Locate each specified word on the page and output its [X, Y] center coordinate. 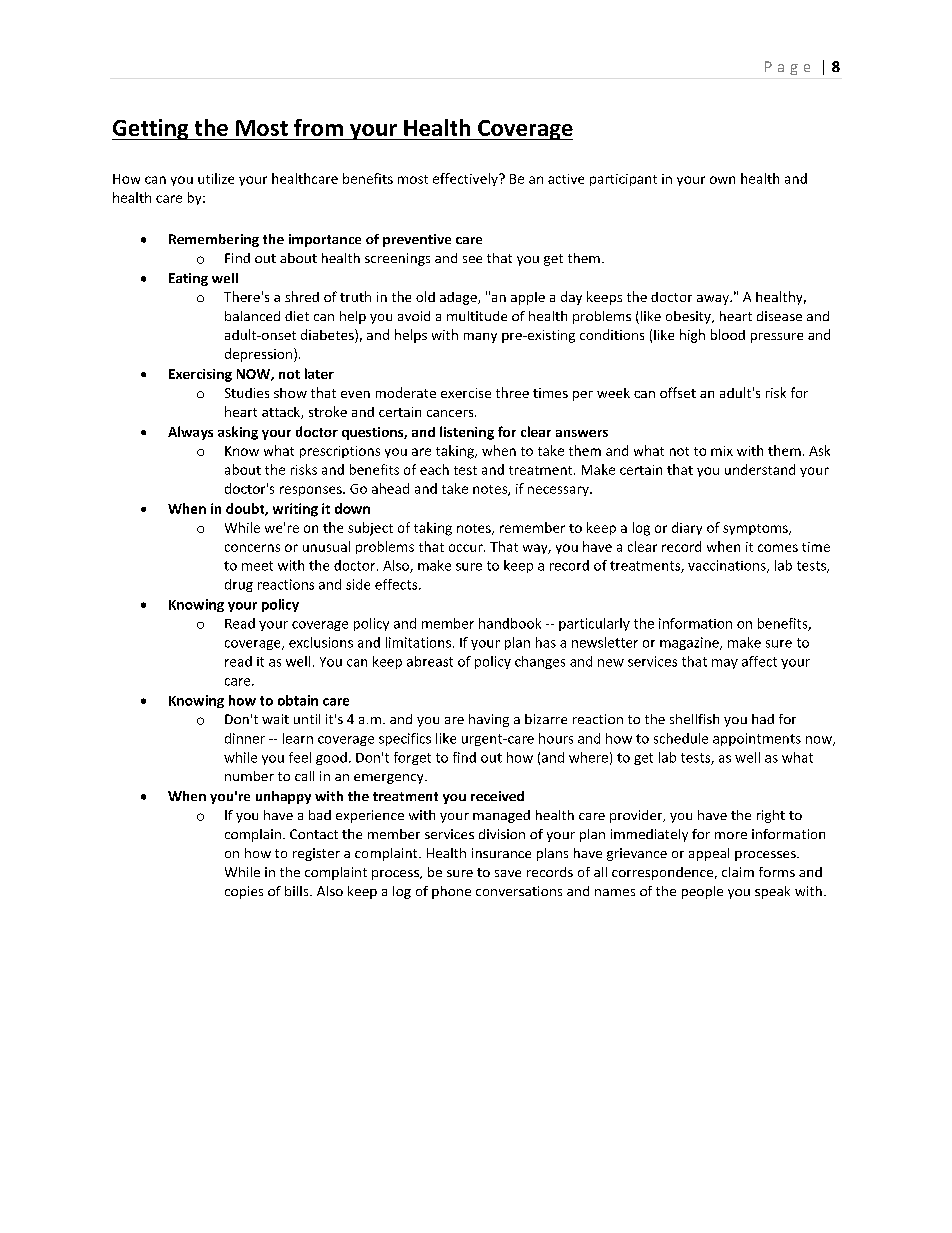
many [480, 338]
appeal [709, 854]
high [692, 336]
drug [239, 585]
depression [258, 355]
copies [244, 892]
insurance [501, 853]
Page [787, 68]
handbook [510, 623]
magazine [690, 643]
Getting [151, 129]
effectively [466, 179]
